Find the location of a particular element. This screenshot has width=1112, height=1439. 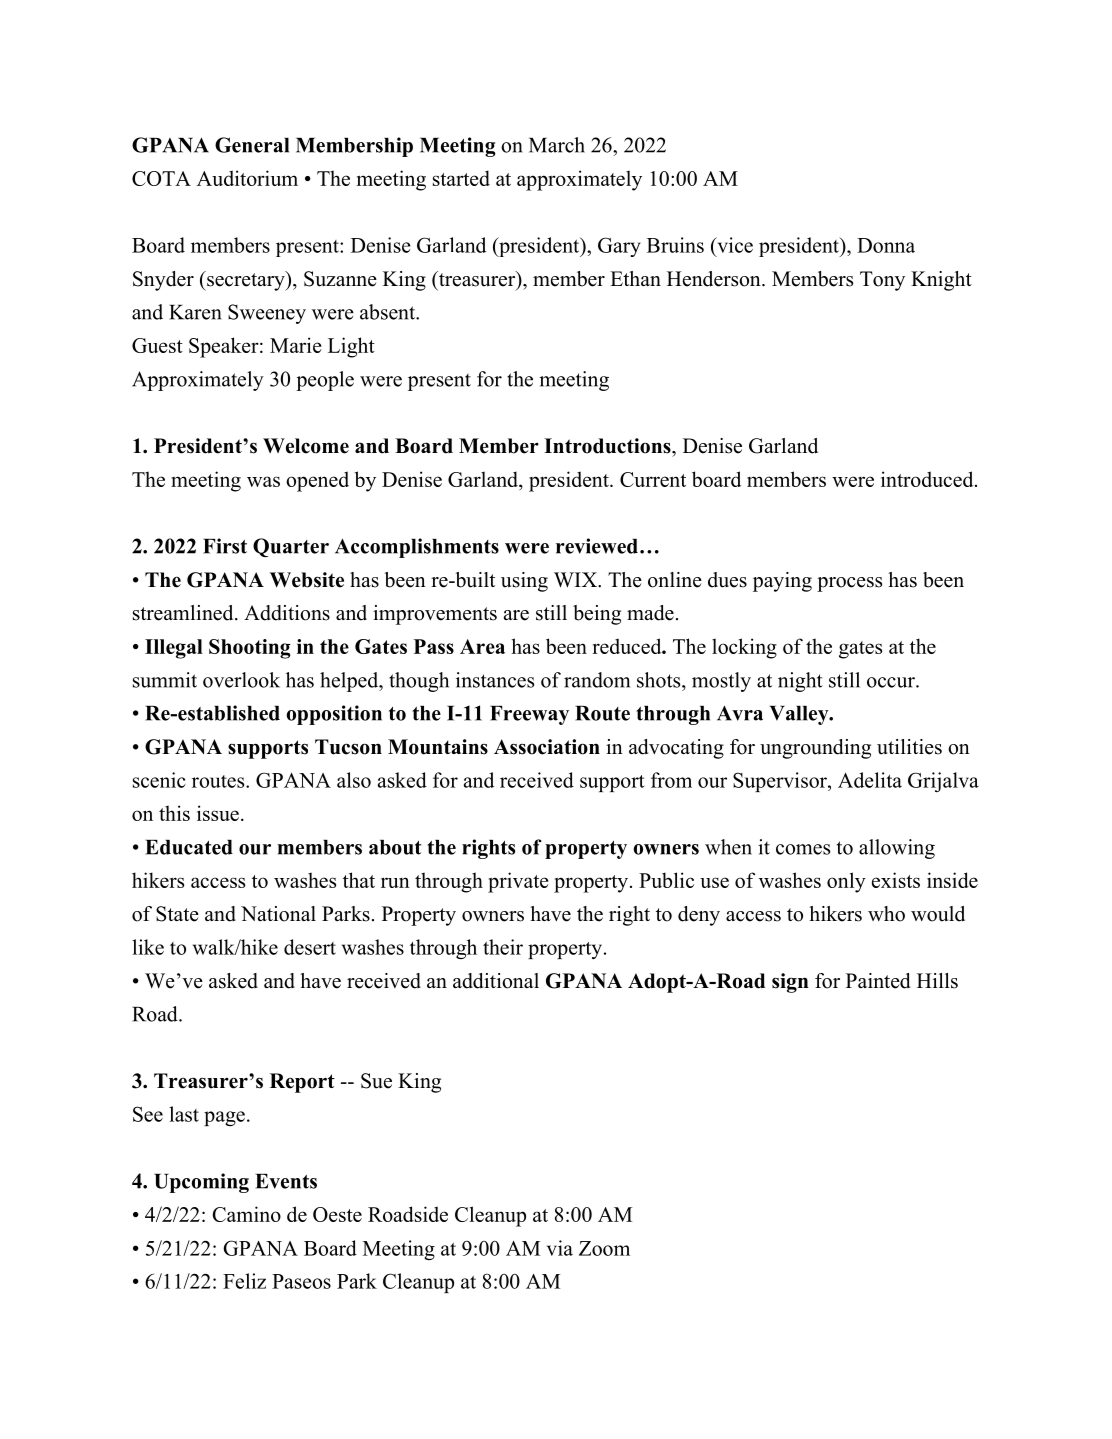

National is located at coordinates (278, 914).
